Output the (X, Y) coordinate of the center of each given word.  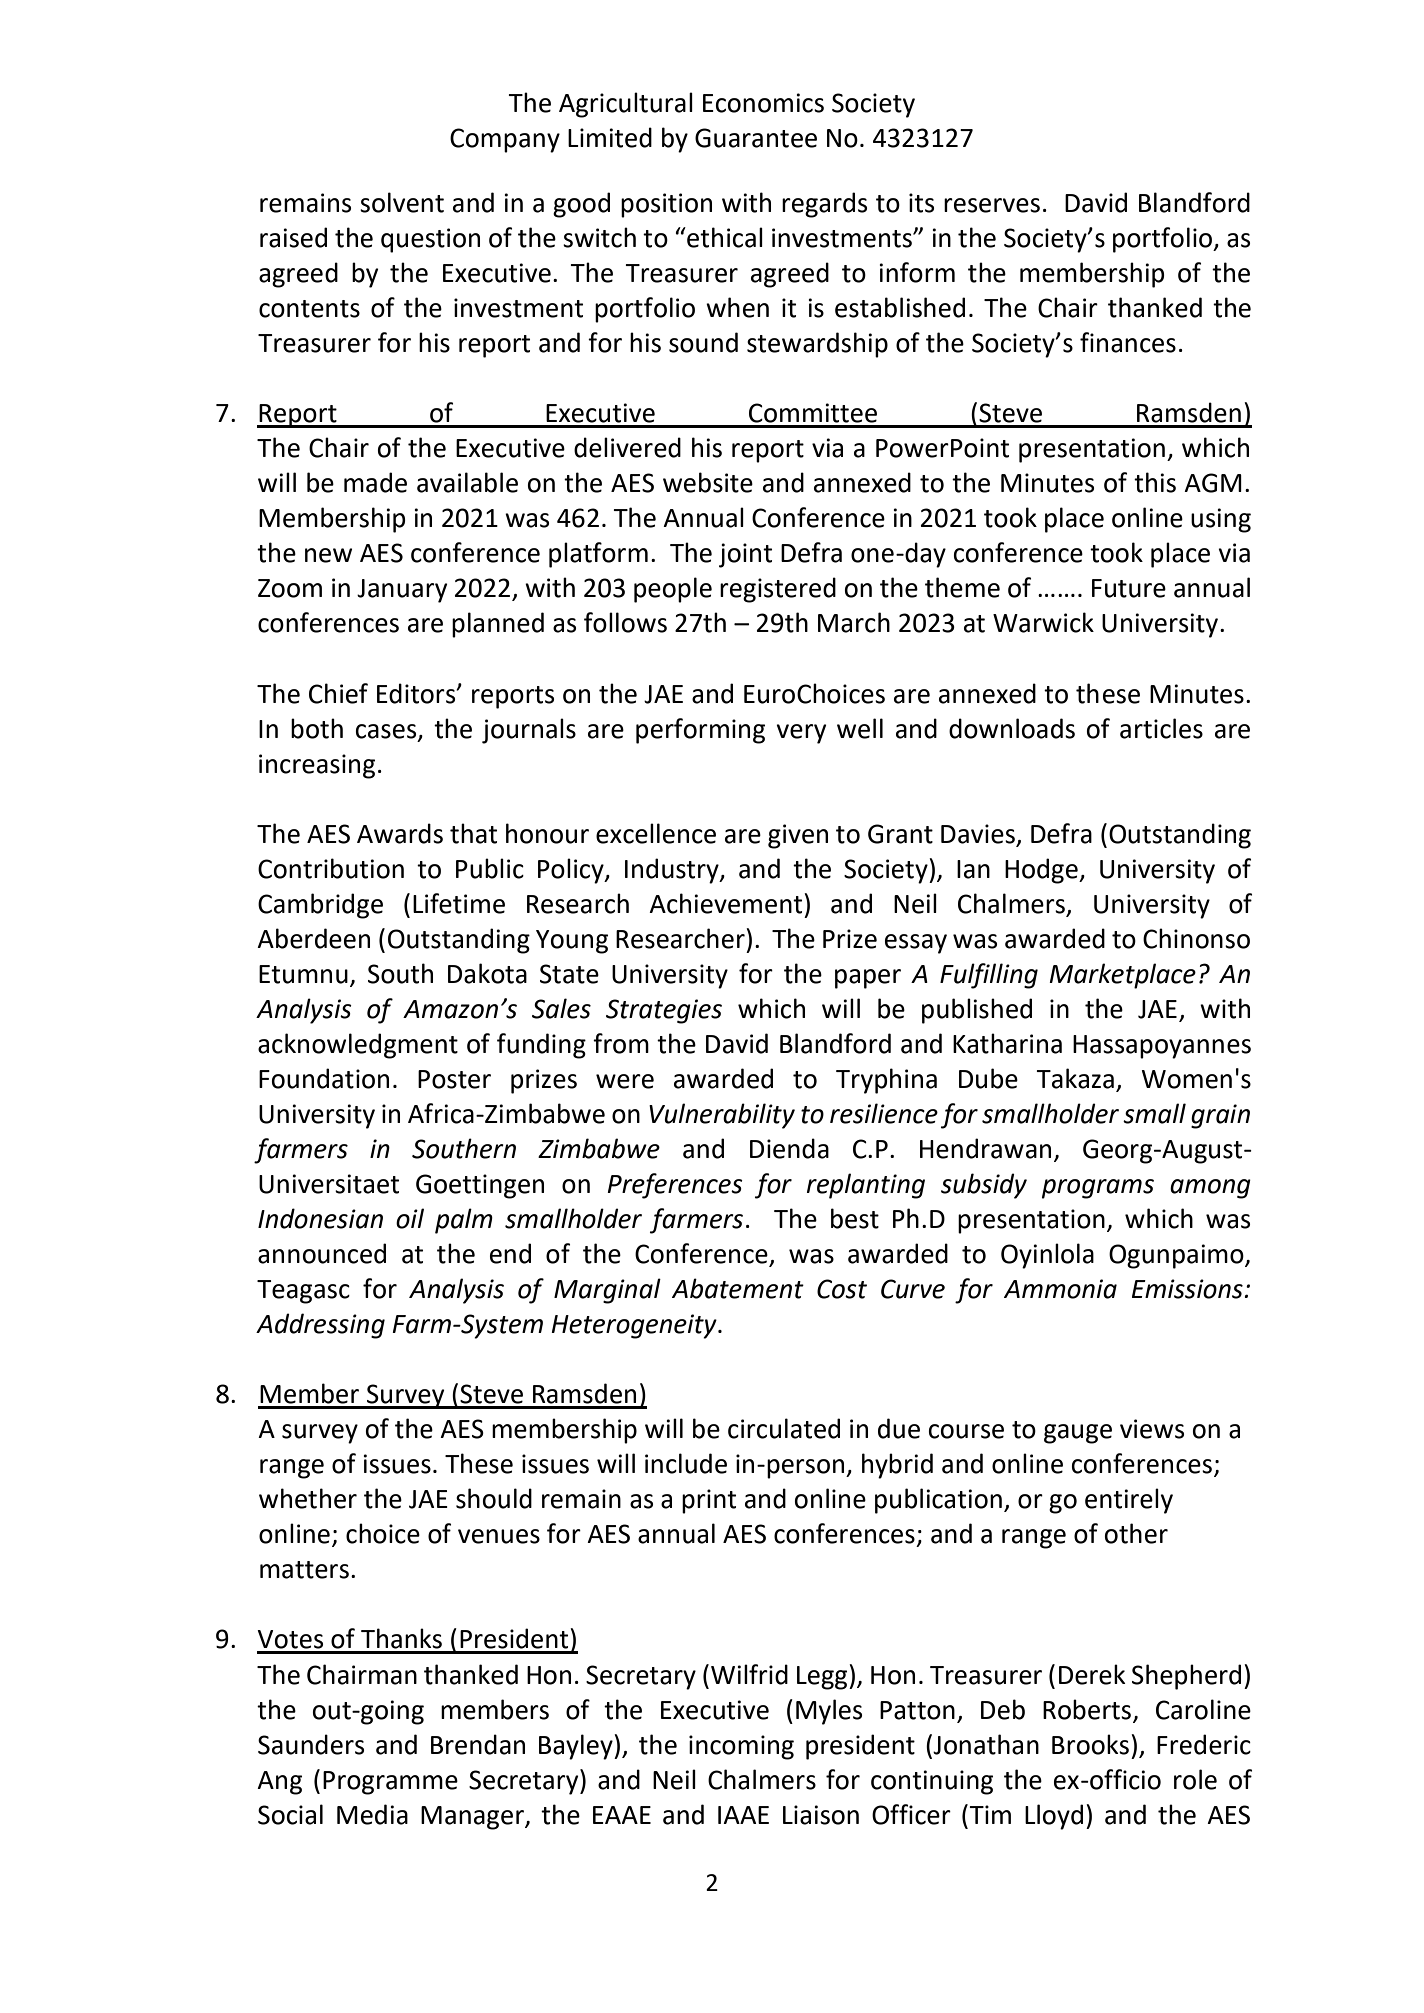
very (801, 734)
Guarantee (756, 138)
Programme (390, 1783)
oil (410, 1218)
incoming (741, 1747)
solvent (402, 202)
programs (1098, 1189)
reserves (992, 205)
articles (1161, 728)
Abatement (738, 1288)
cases (387, 732)
